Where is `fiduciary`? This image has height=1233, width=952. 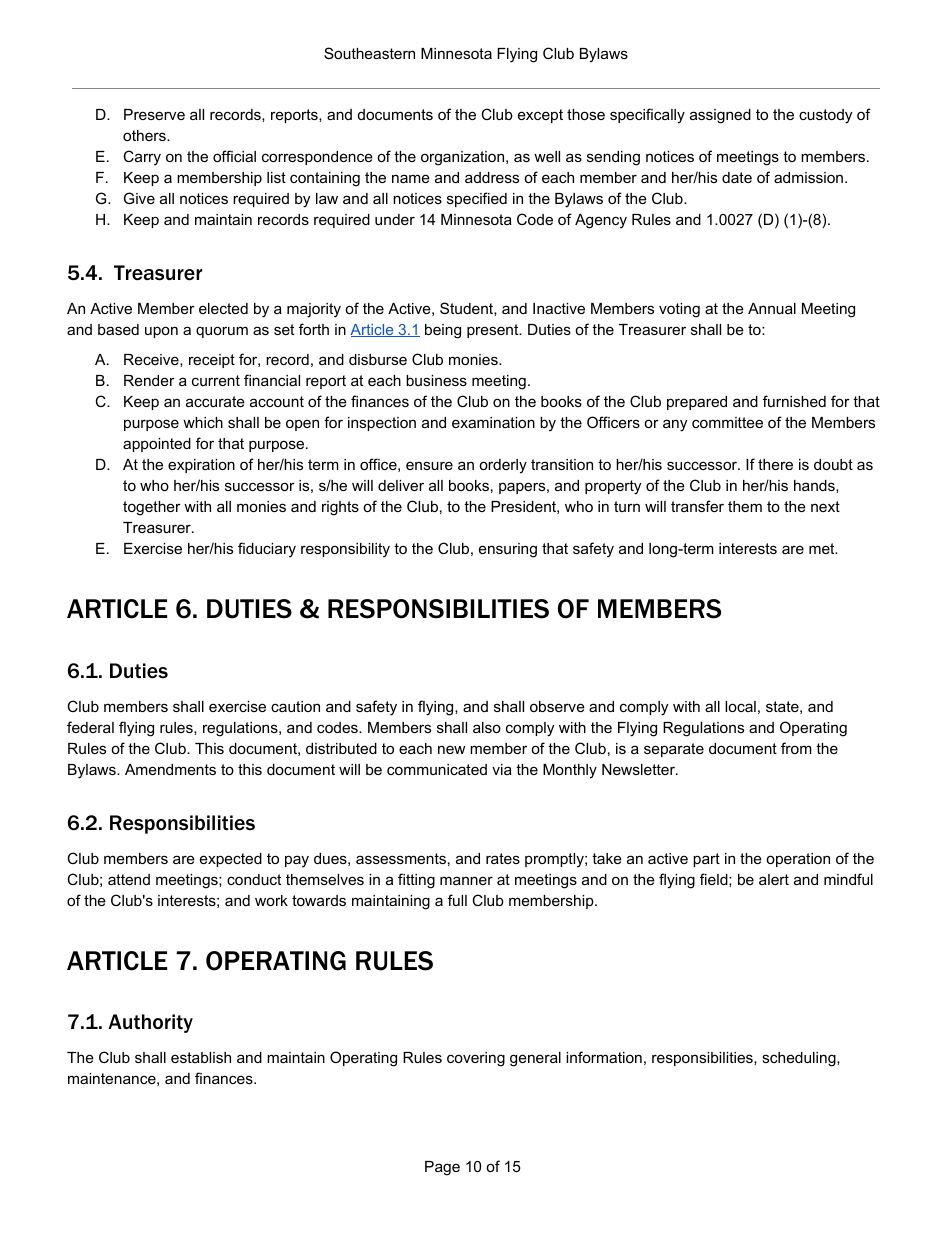 fiduciary is located at coordinates (267, 550).
